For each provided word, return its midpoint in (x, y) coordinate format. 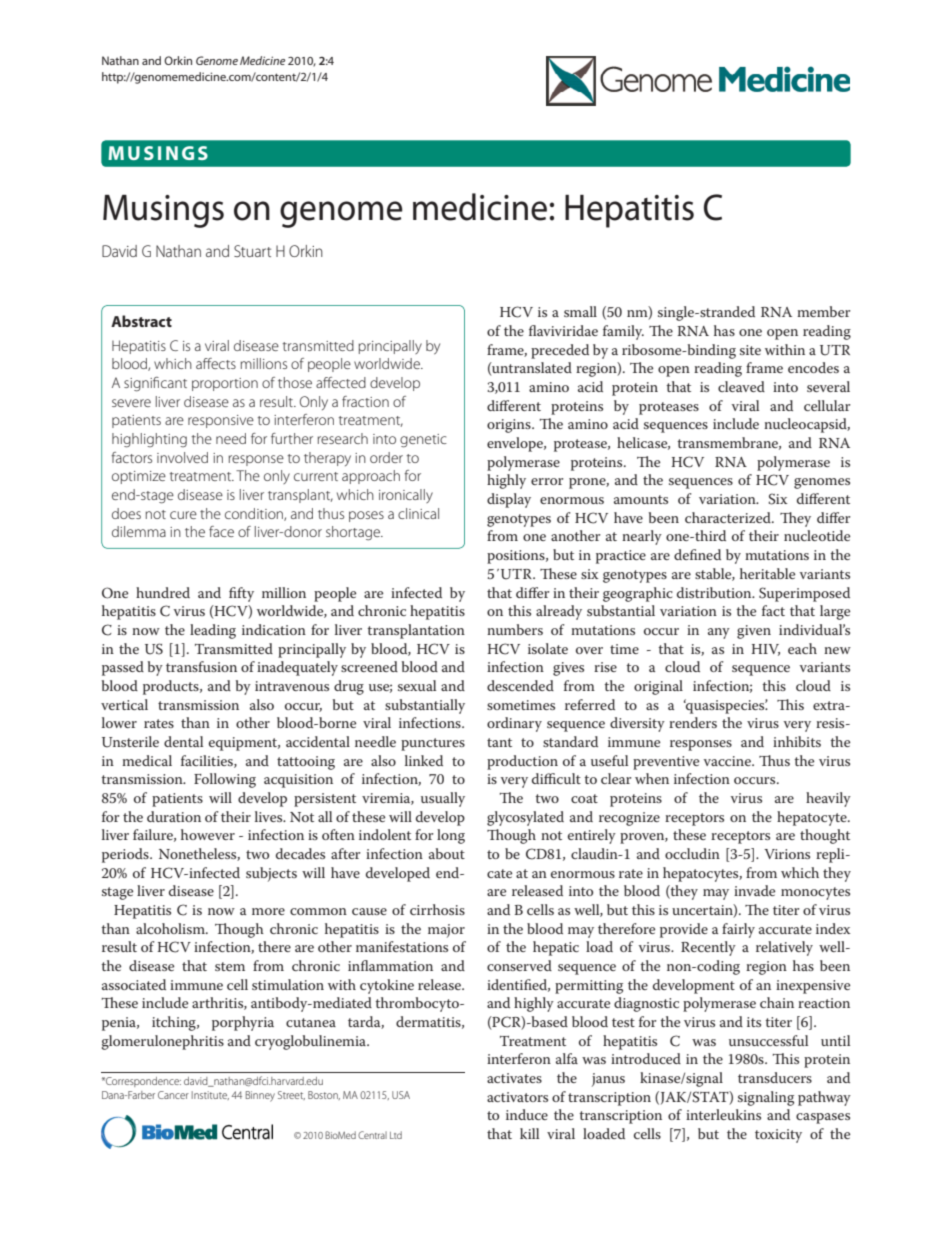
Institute (210, 1095)
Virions (787, 854)
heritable (767, 573)
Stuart (252, 251)
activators (517, 1097)
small (580, 311)
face (221, 531)
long (451, 836)
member (824, 311)
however (208, 834)
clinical (418, 513)
